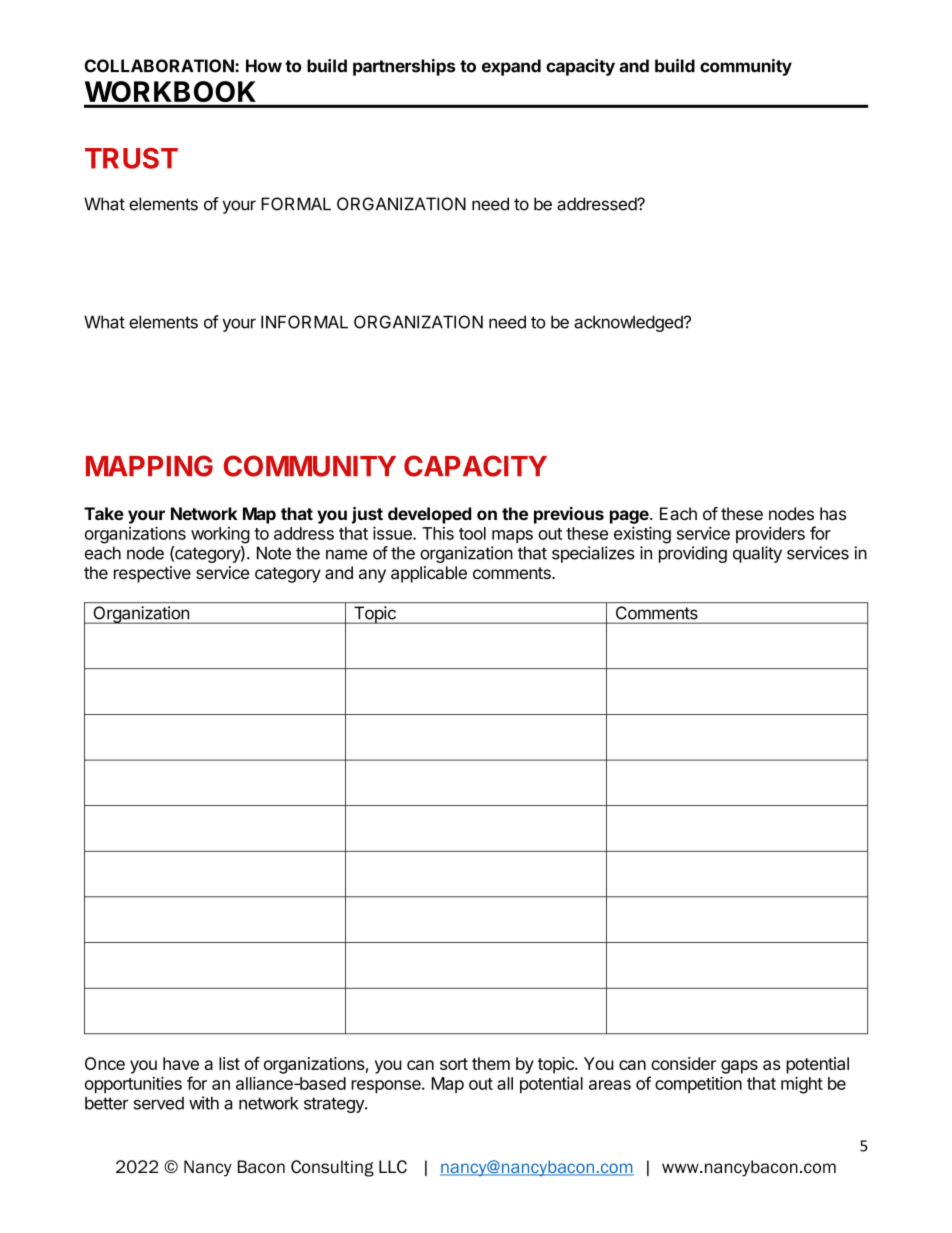  I want to click on competition, so click(698, 1085).
